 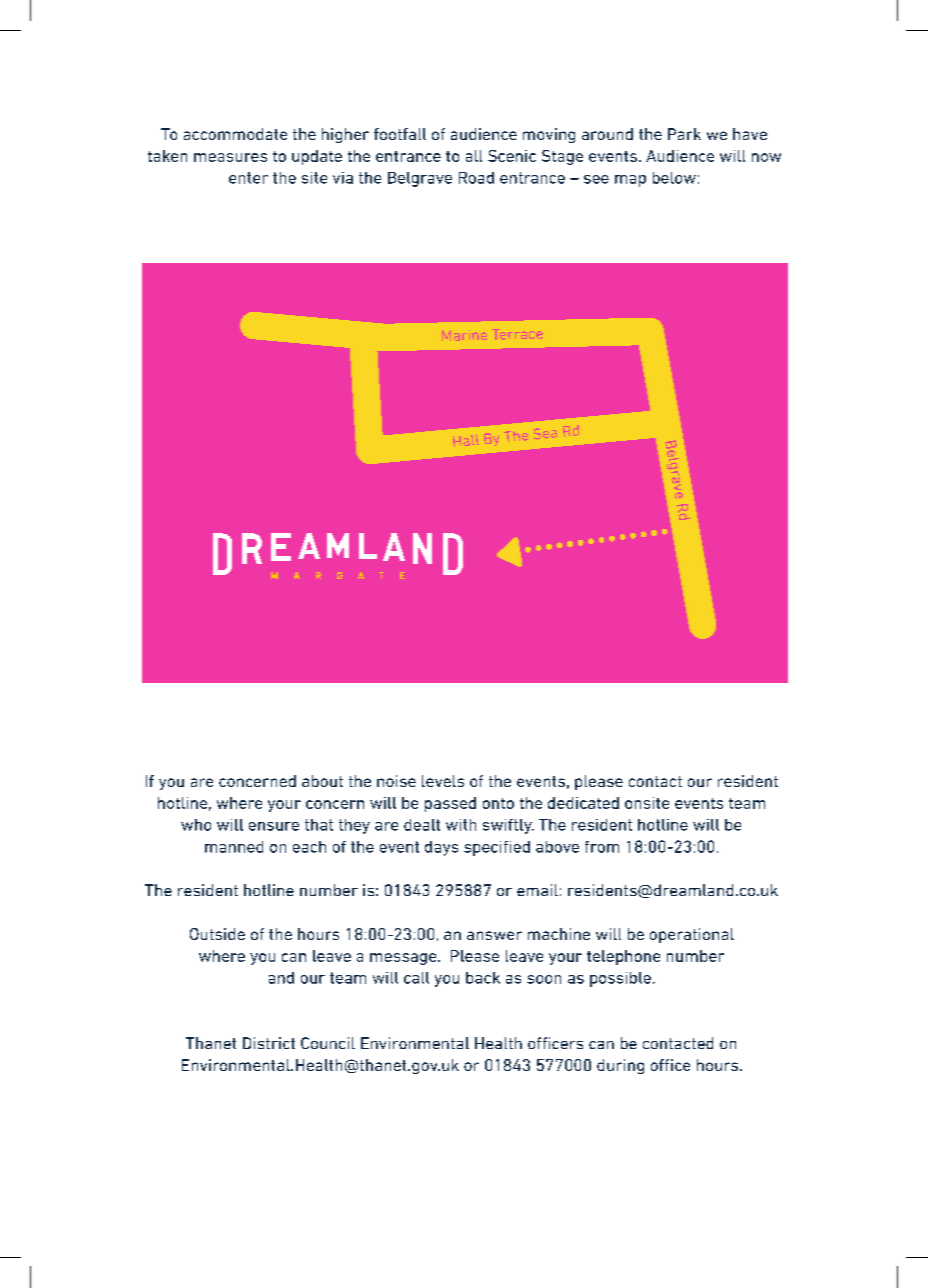 I want to click on ensure, so click(x=274, y=826).
